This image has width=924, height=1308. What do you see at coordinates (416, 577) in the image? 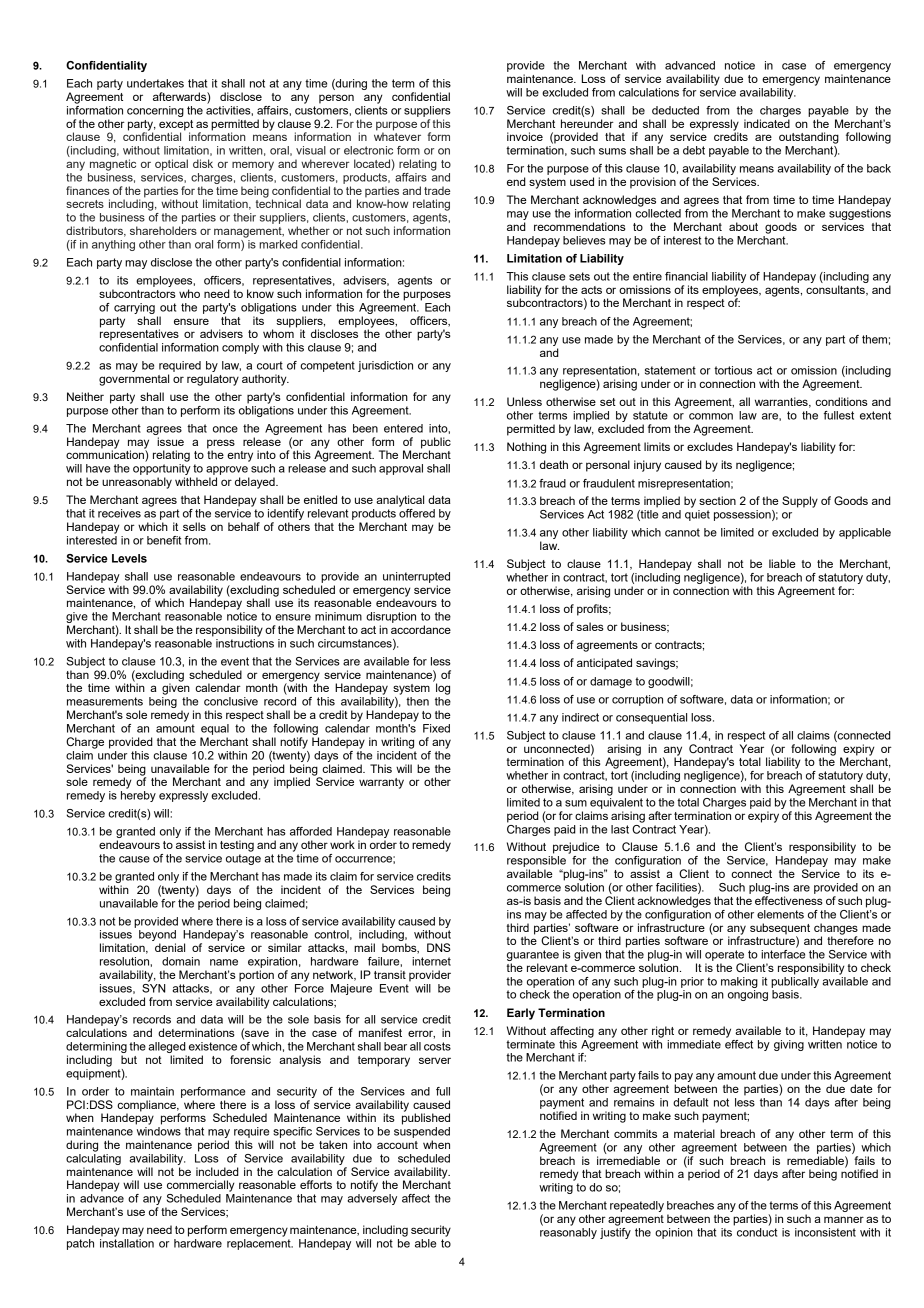
I see `uninterrupted` at bounding box center [416, 577].
